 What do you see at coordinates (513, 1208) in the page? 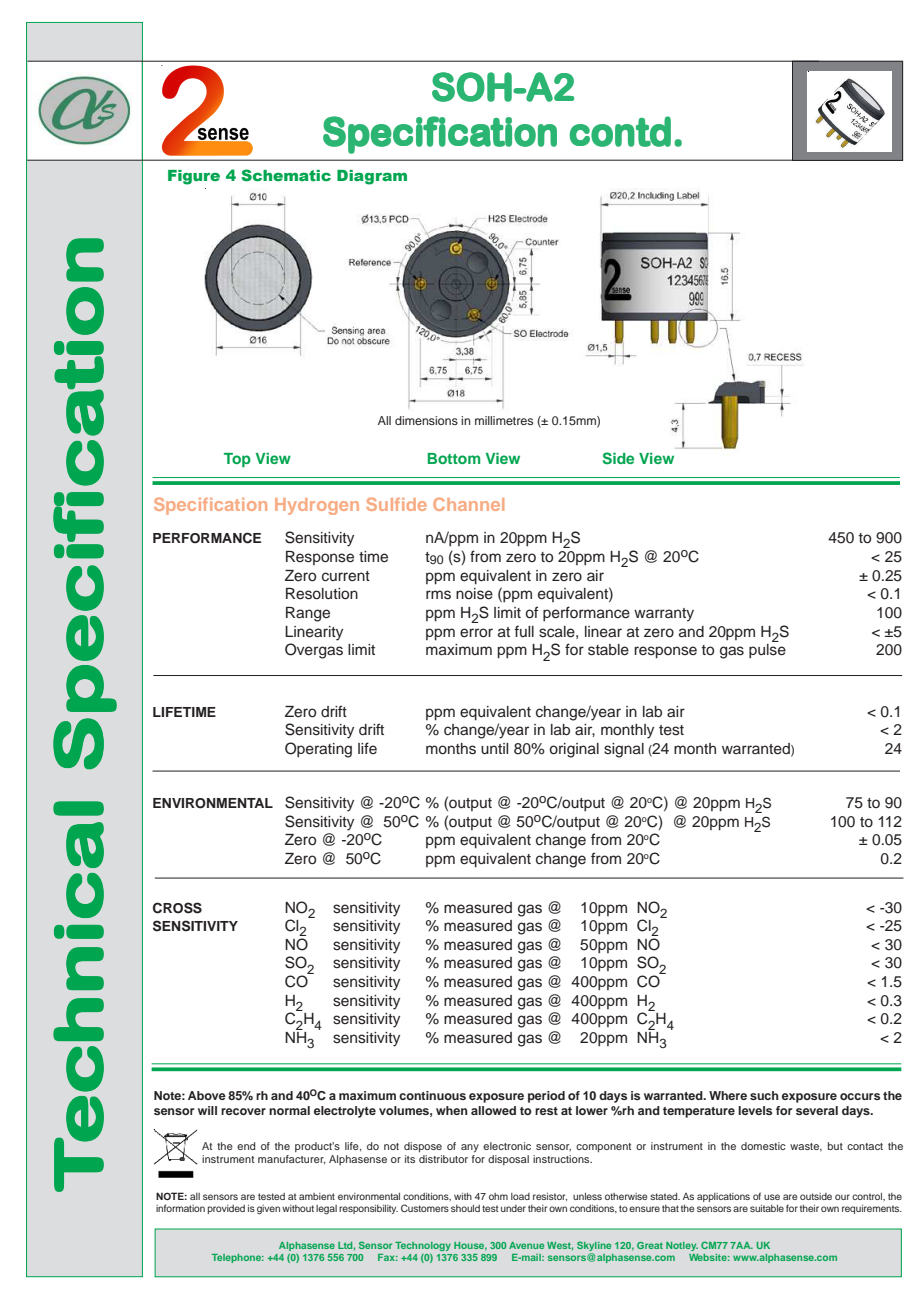
I see `under` at bounding box center [513, 1208].
